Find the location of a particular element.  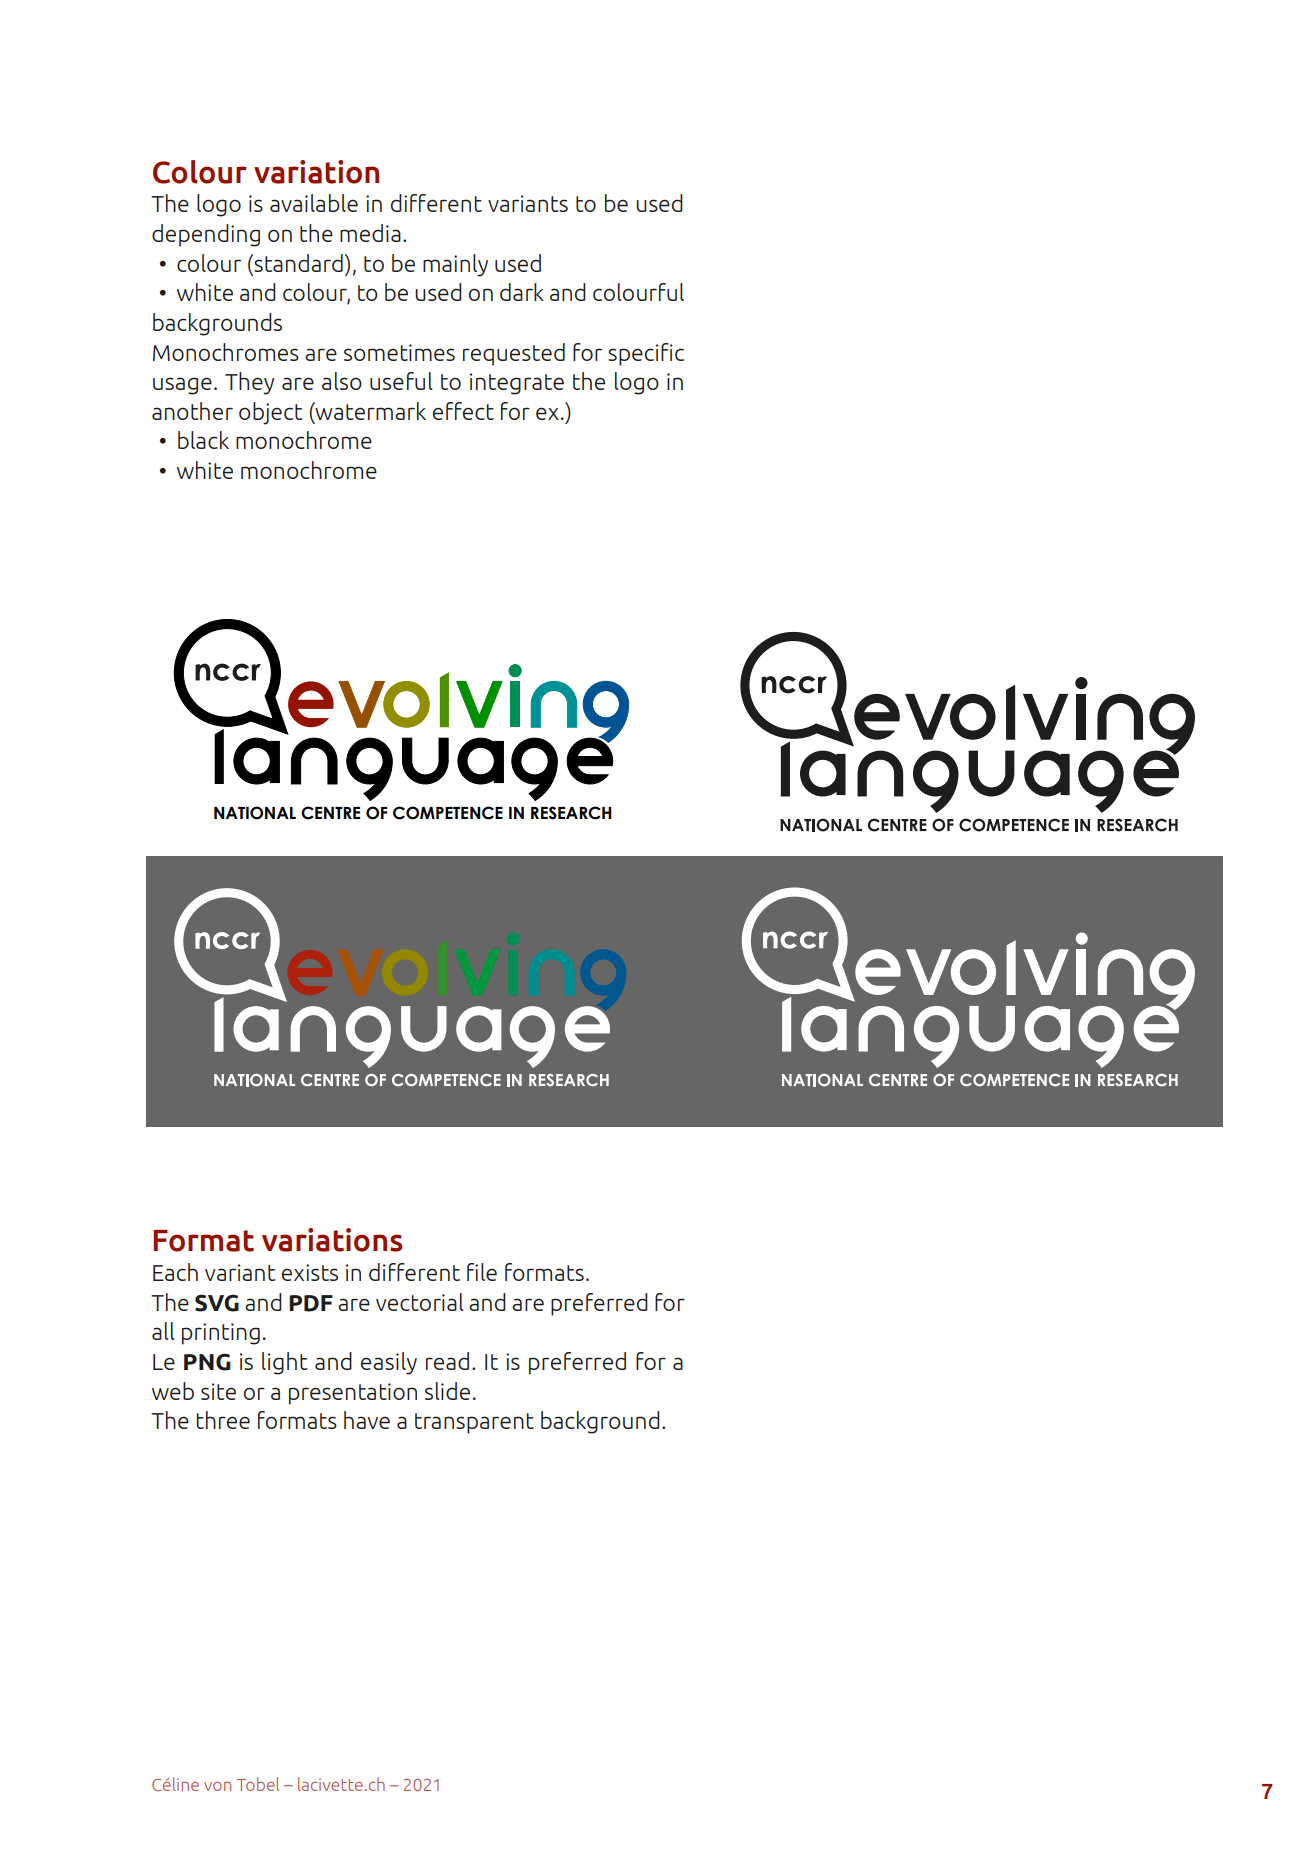

vectorial is located at coordinates (419, 1302).
